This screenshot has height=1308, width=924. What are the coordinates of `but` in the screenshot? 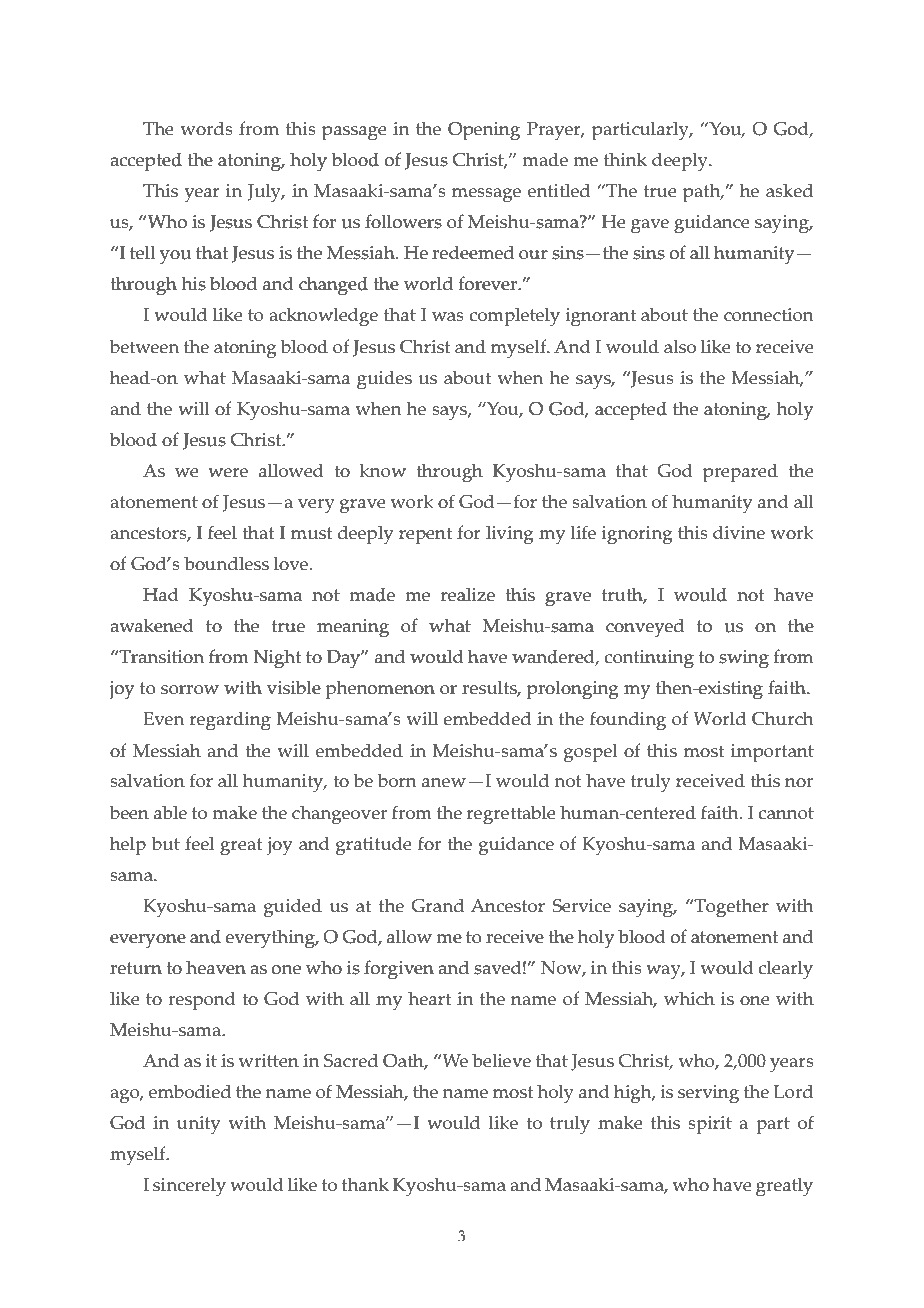 It's located at (166, 843).
